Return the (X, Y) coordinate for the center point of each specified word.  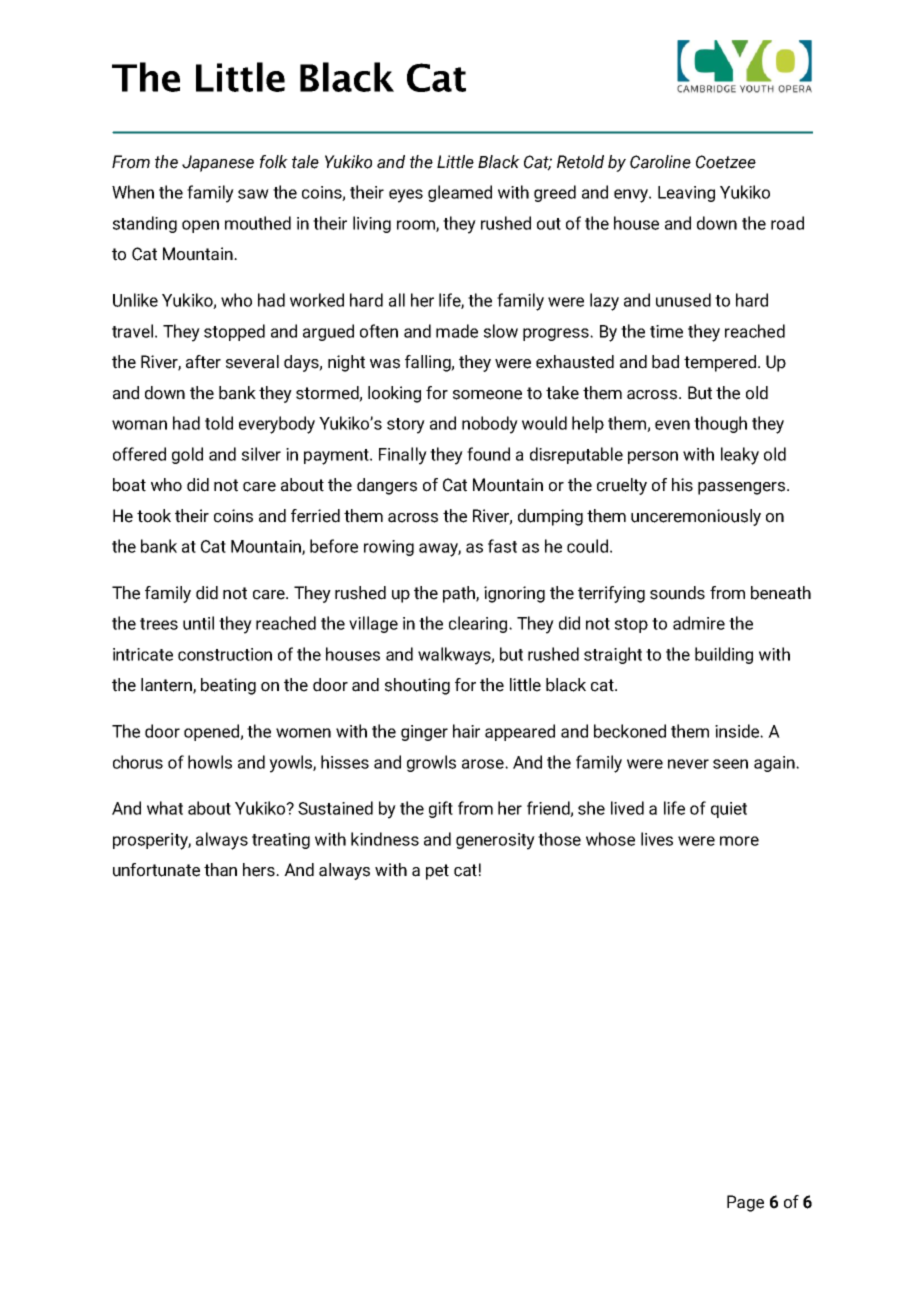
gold (187, 455)
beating (228, 686)
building (724, 655)
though (720, 424)
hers (260, 870)
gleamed (460, 193)
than (220, 870)
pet (437, 872)
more (739, 841)
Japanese (218, 163)
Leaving (686, 194)
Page (745, 1203)
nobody (490, 425)
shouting (417, 686)
